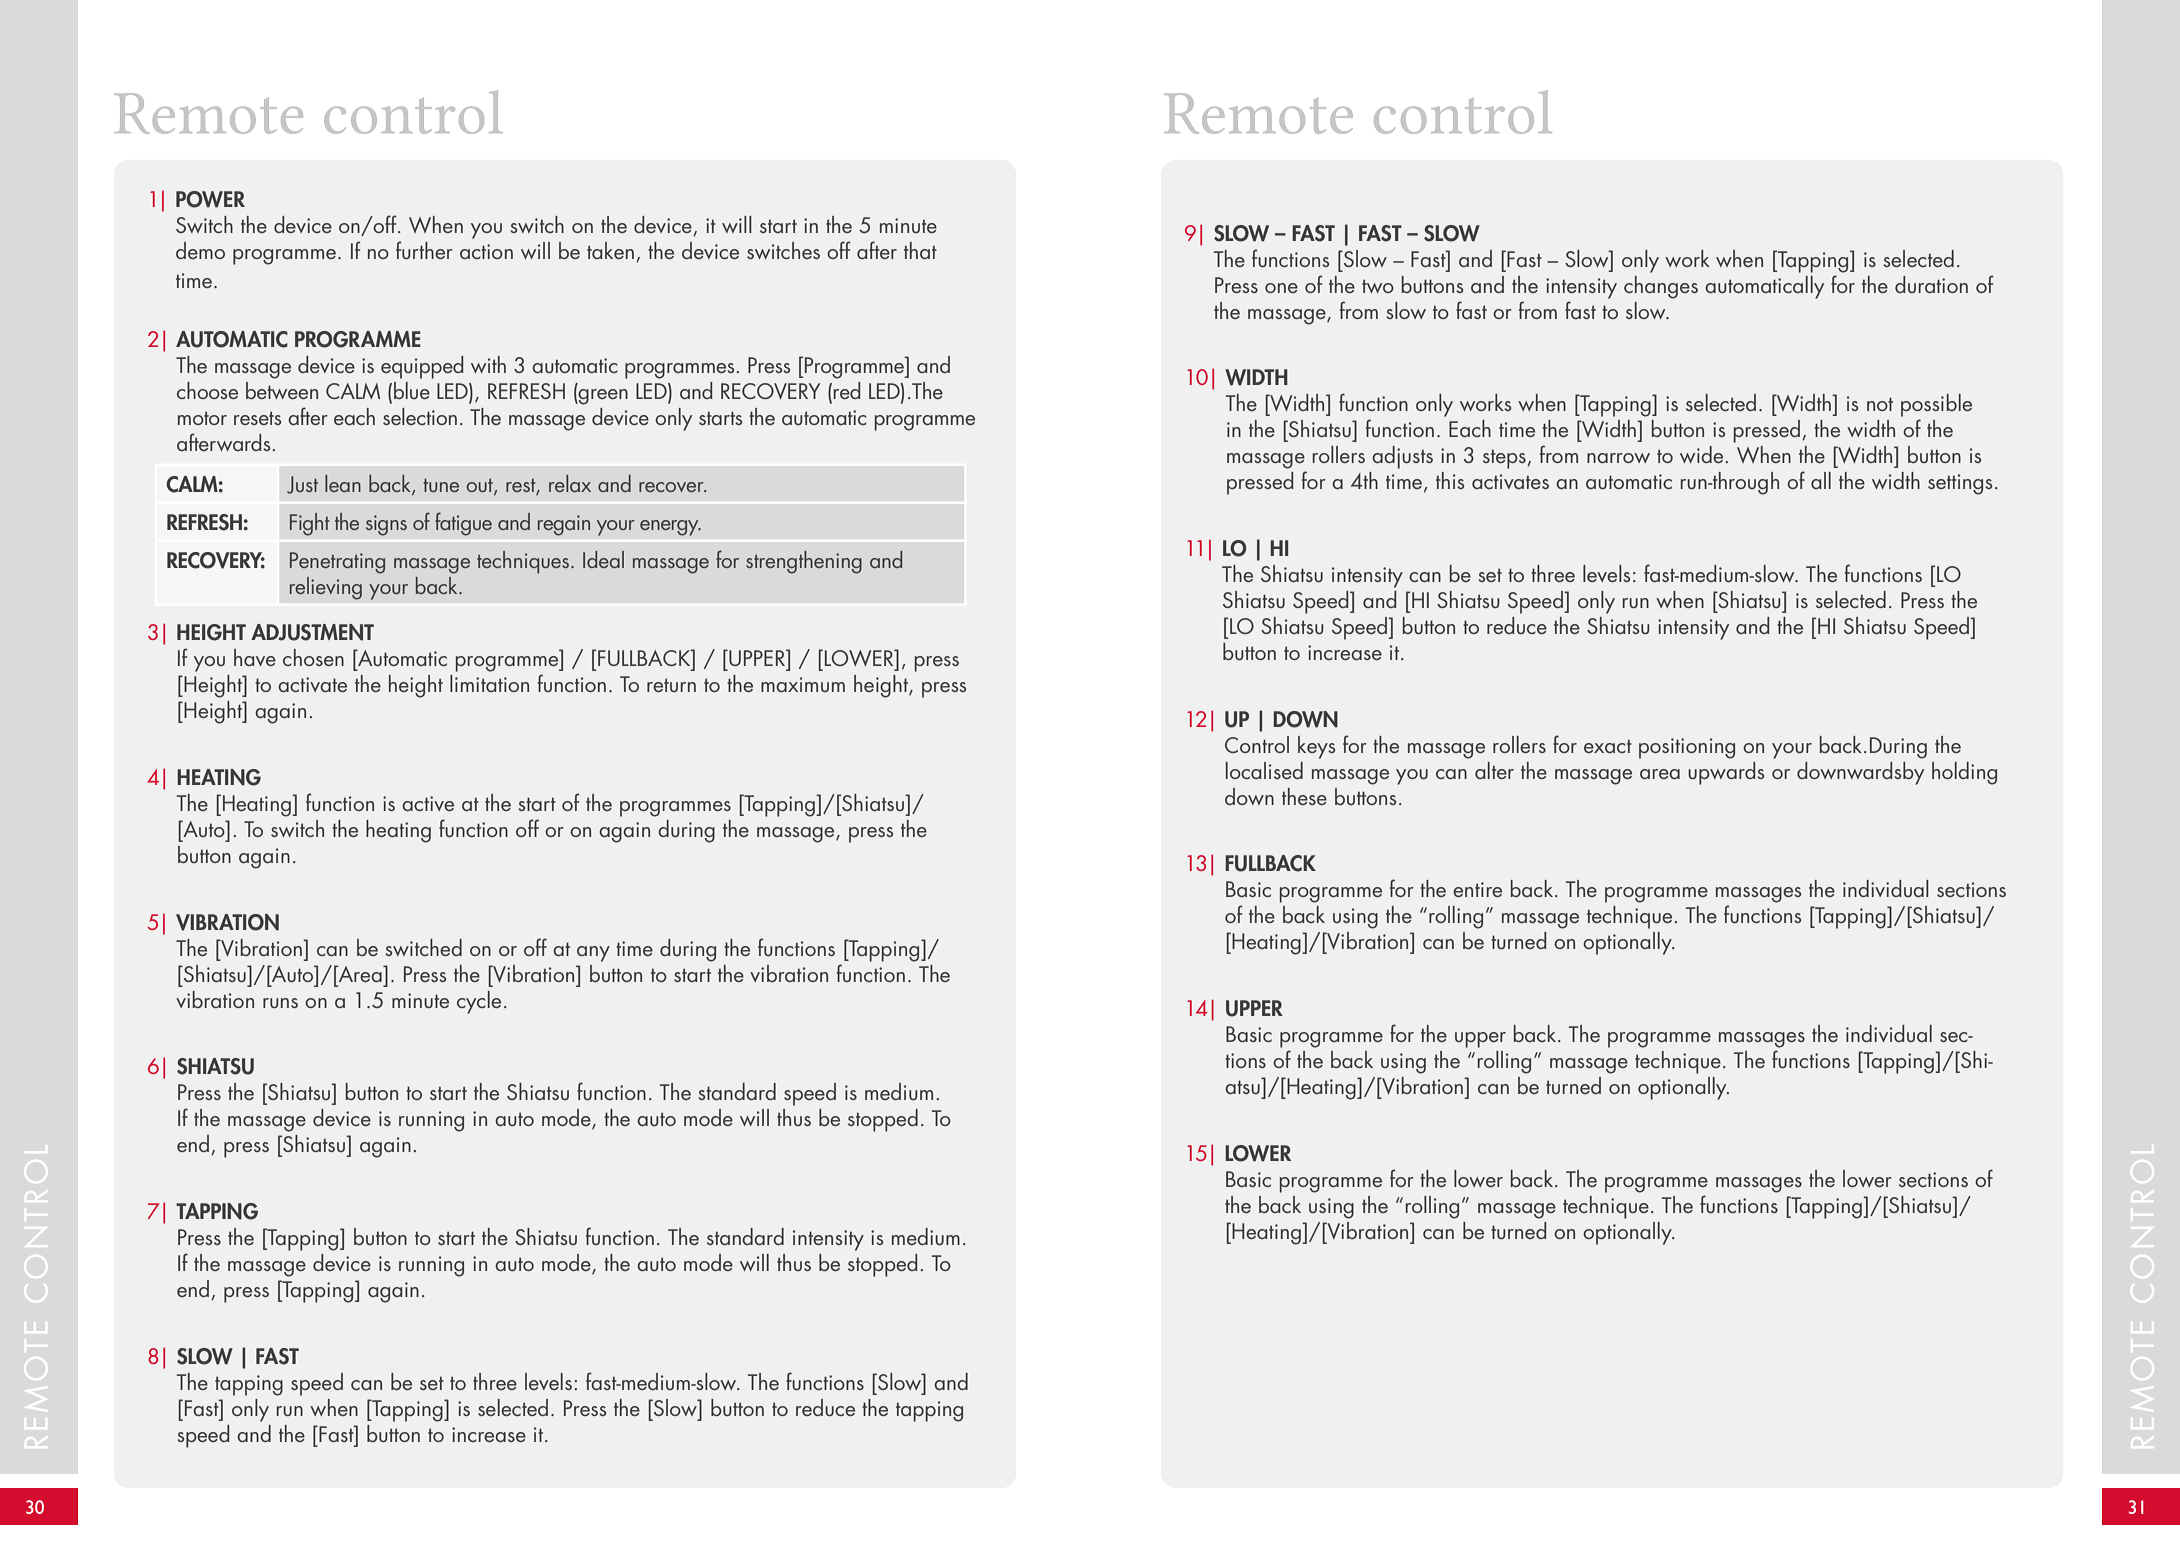 The image size is (2180, 1547). I want to click on relieving, so click(326, 588).
